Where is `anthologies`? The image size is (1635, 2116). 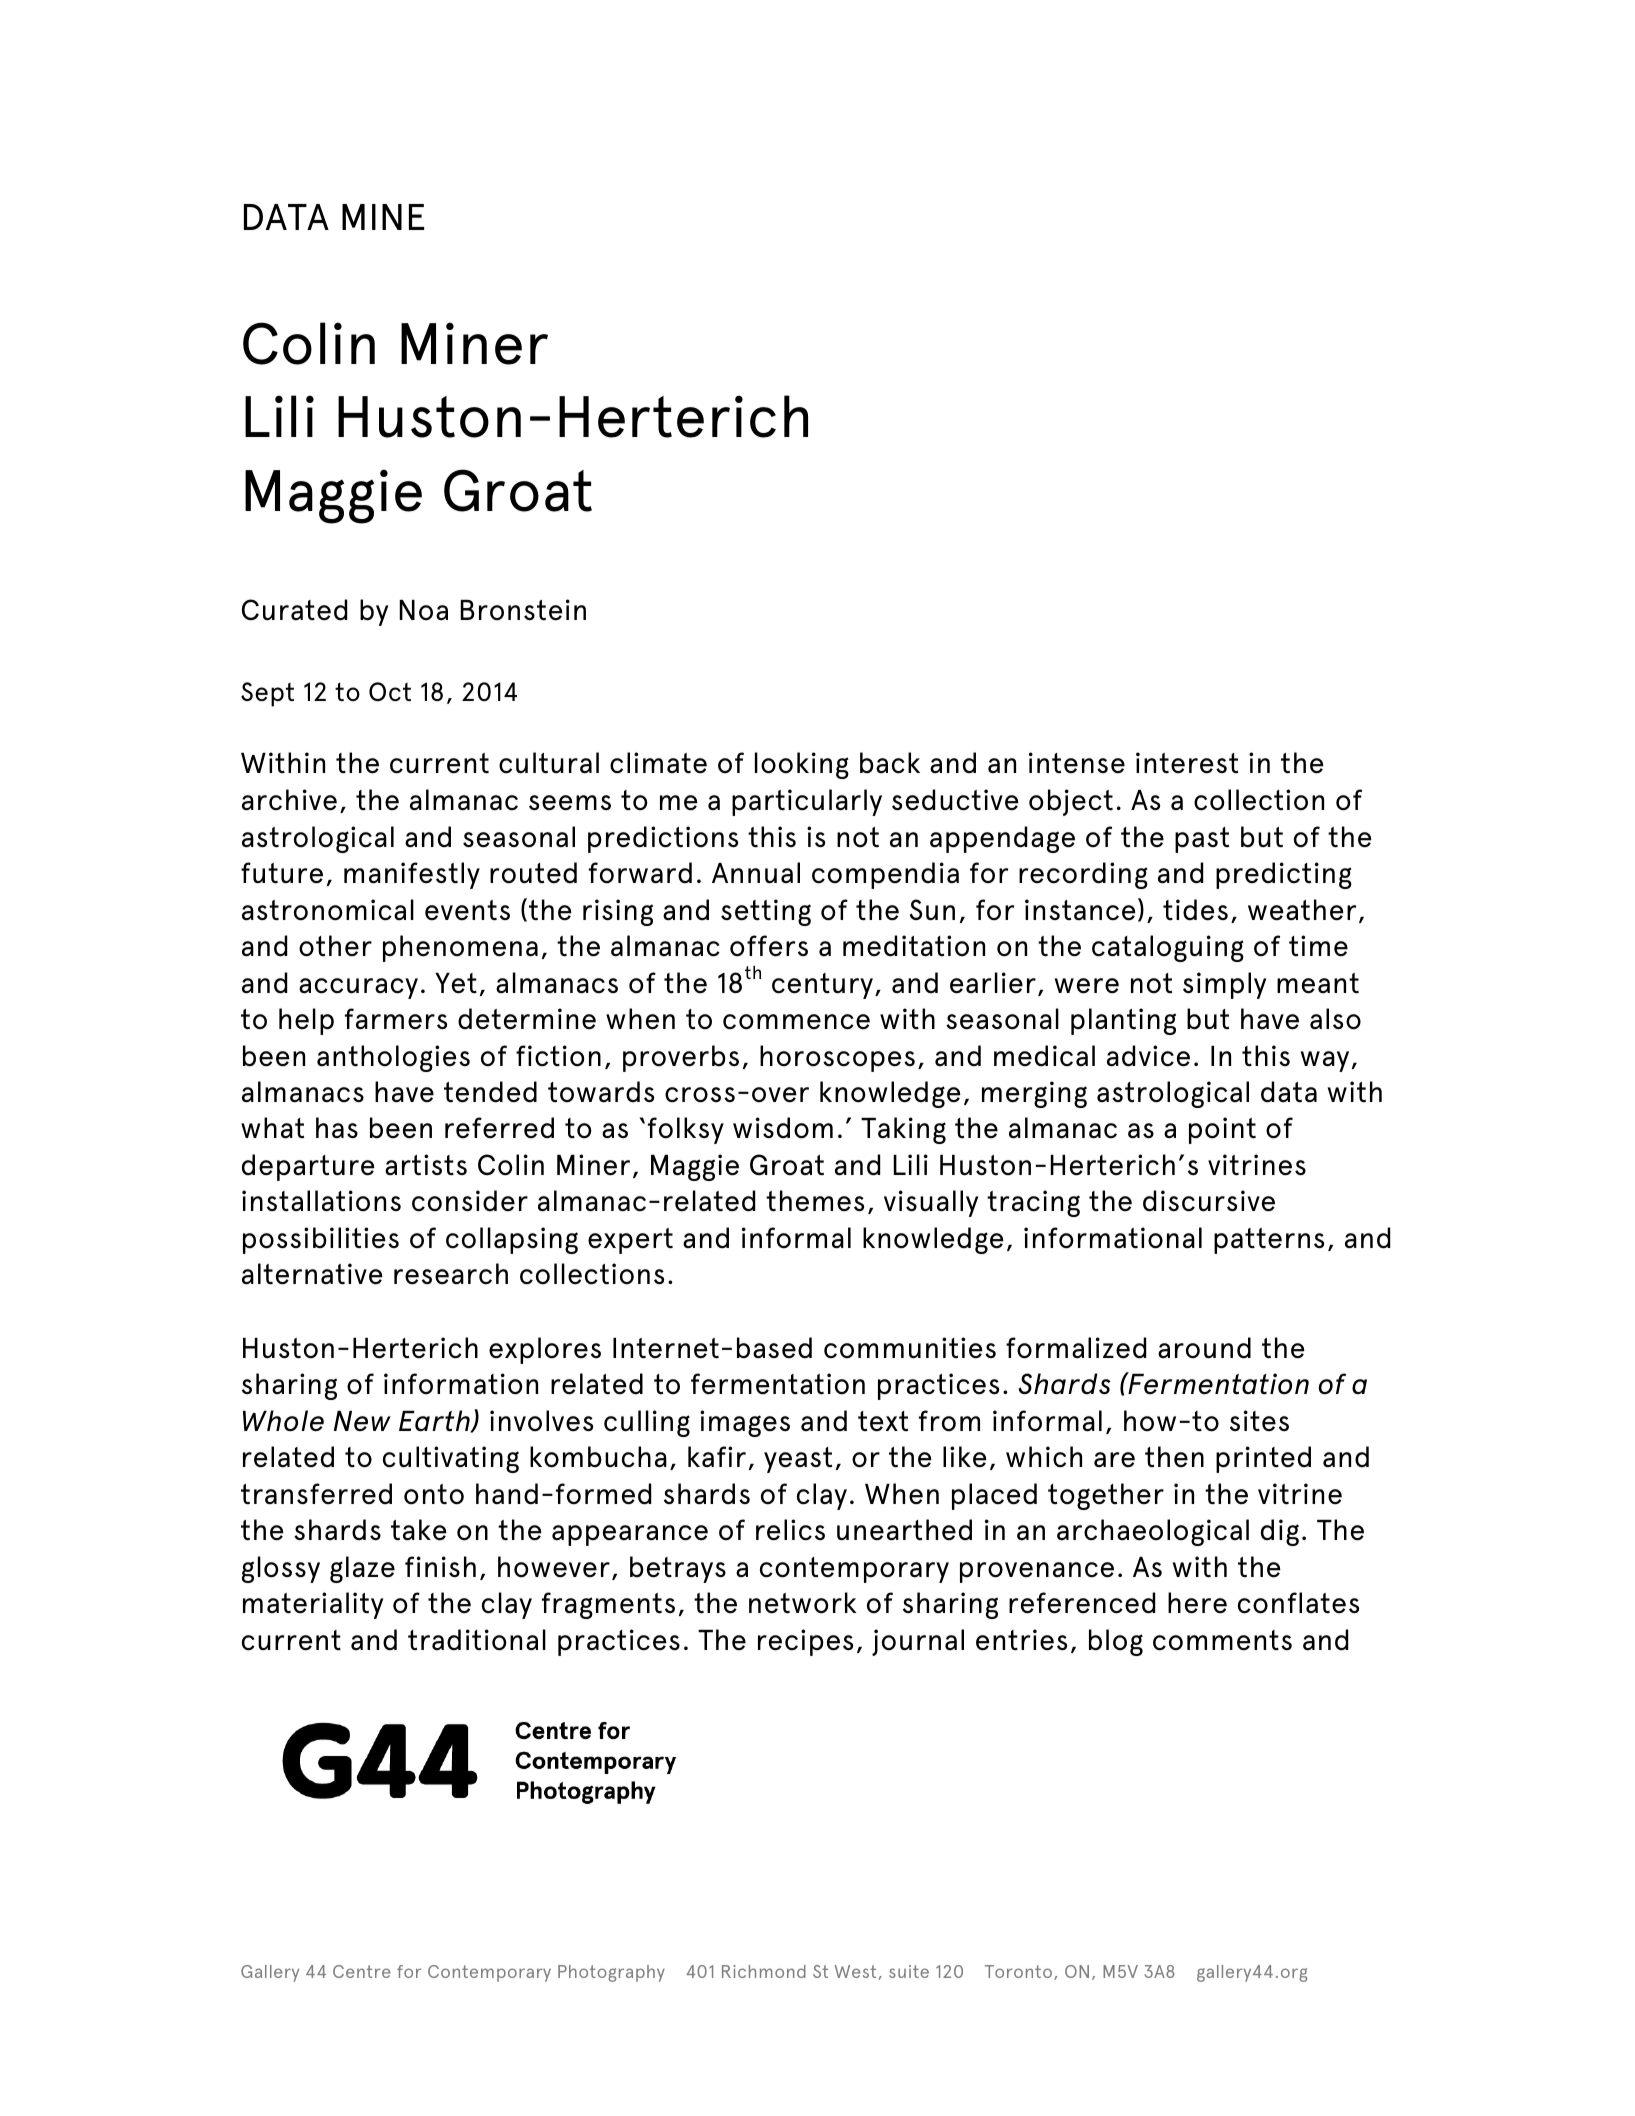
anthologies is located at coordinates (393, 1058).
